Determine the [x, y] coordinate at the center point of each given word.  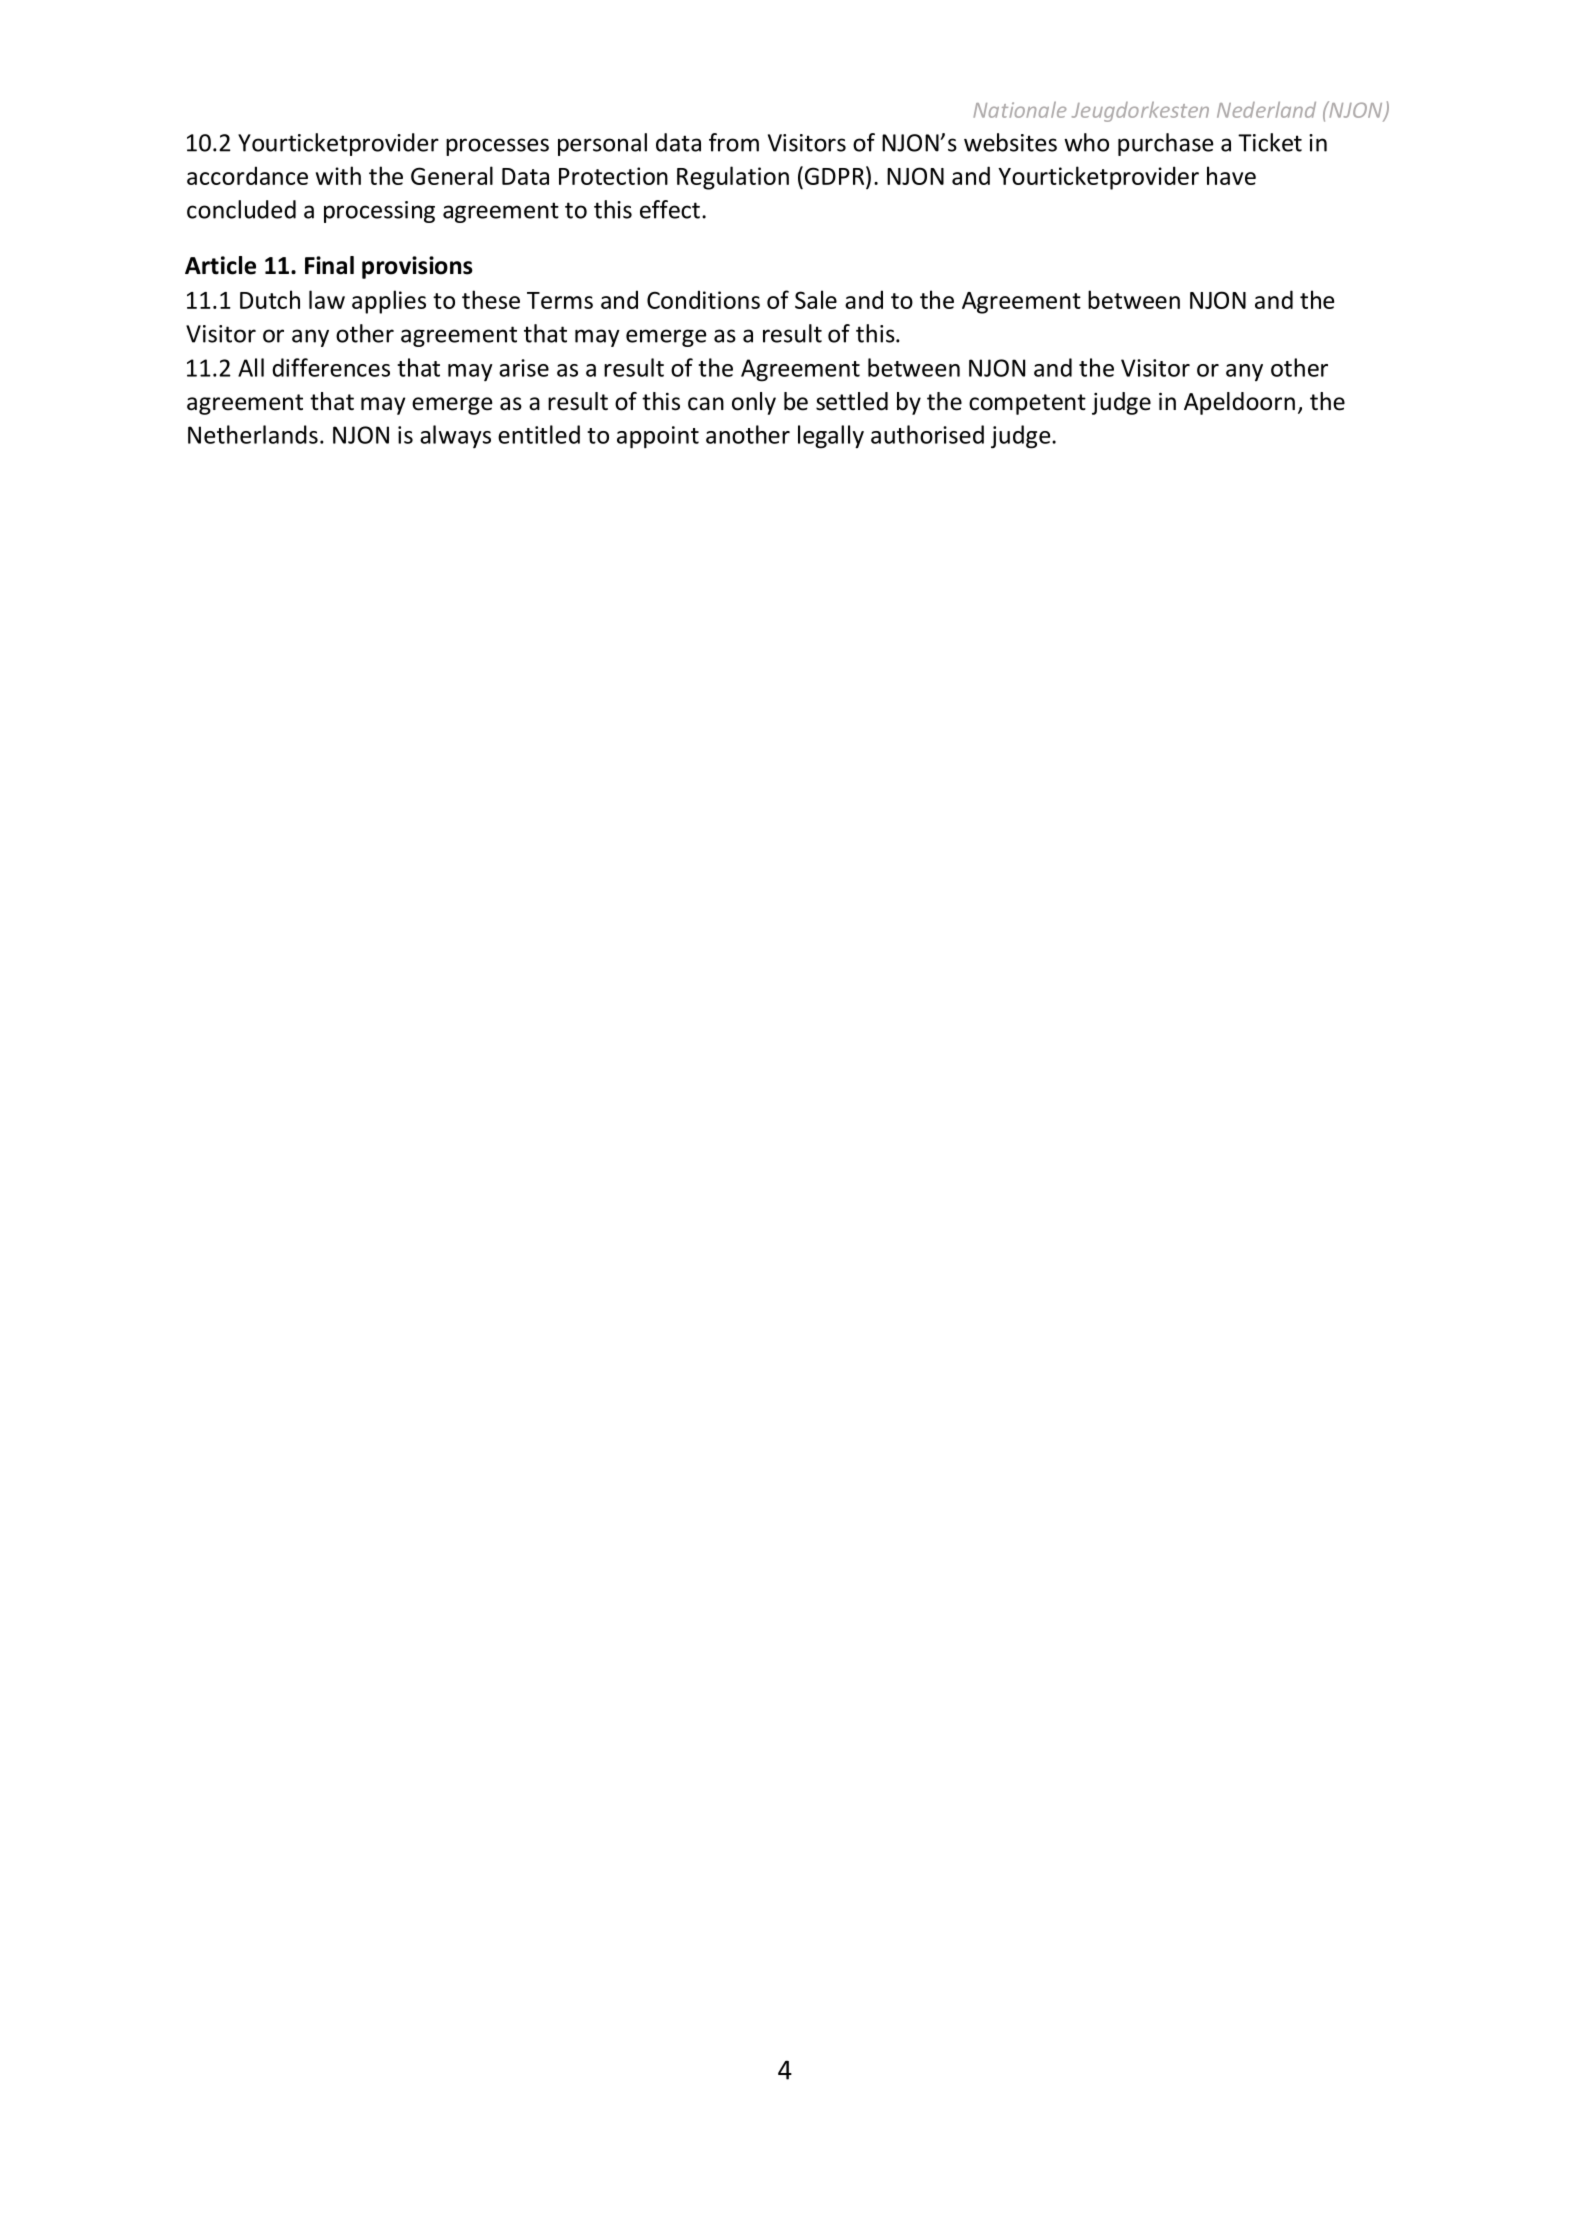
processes [497, 147]
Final [329, 265]
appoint [658, 437]
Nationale [1019, 110]
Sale [816, 299]
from [734, 142]
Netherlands [253, 434]
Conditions [703, 299]
